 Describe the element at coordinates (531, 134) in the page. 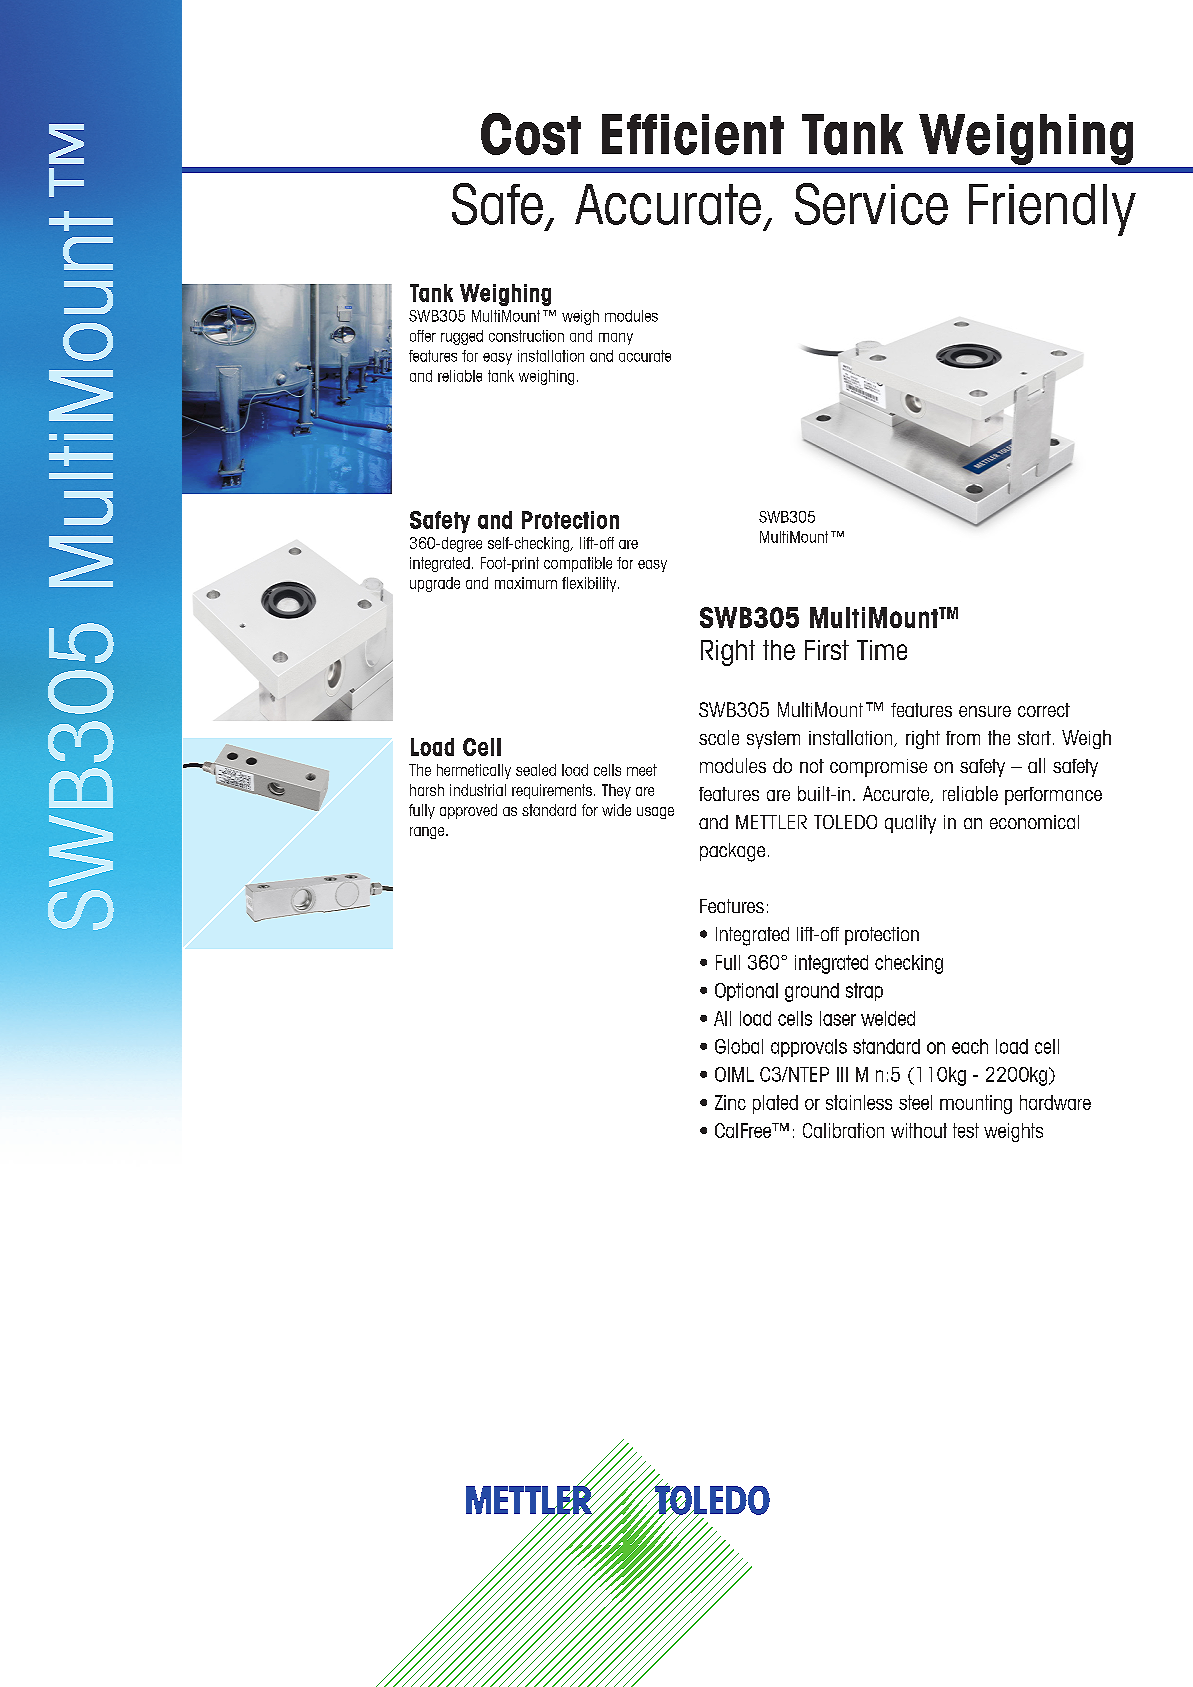

I see `Cost` at that location.
